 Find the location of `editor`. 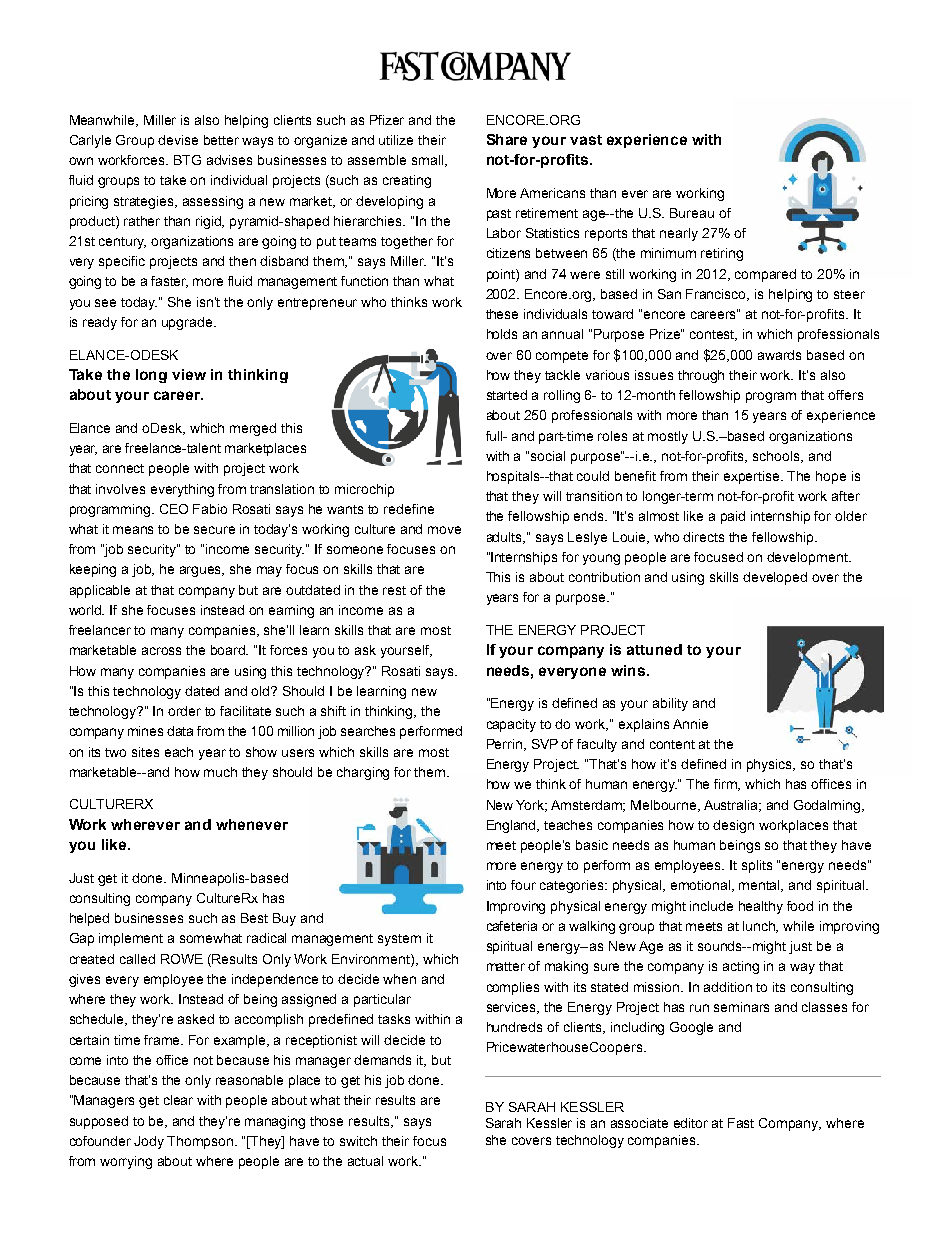

editor is located at coordinates (691, 1123).
